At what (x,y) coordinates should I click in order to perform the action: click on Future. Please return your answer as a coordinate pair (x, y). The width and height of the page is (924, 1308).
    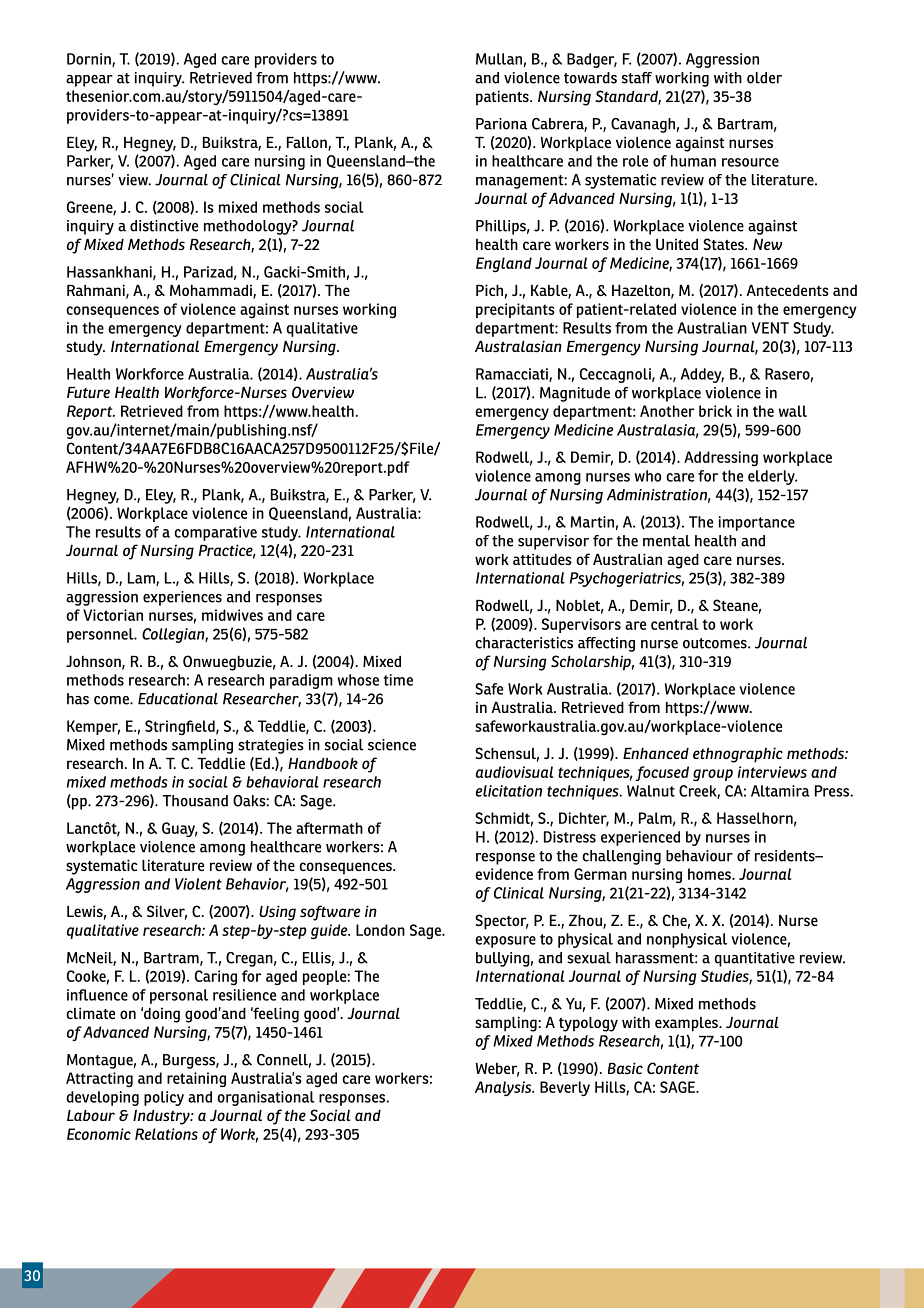
    Looking at the image, I should click on (88, 392).
